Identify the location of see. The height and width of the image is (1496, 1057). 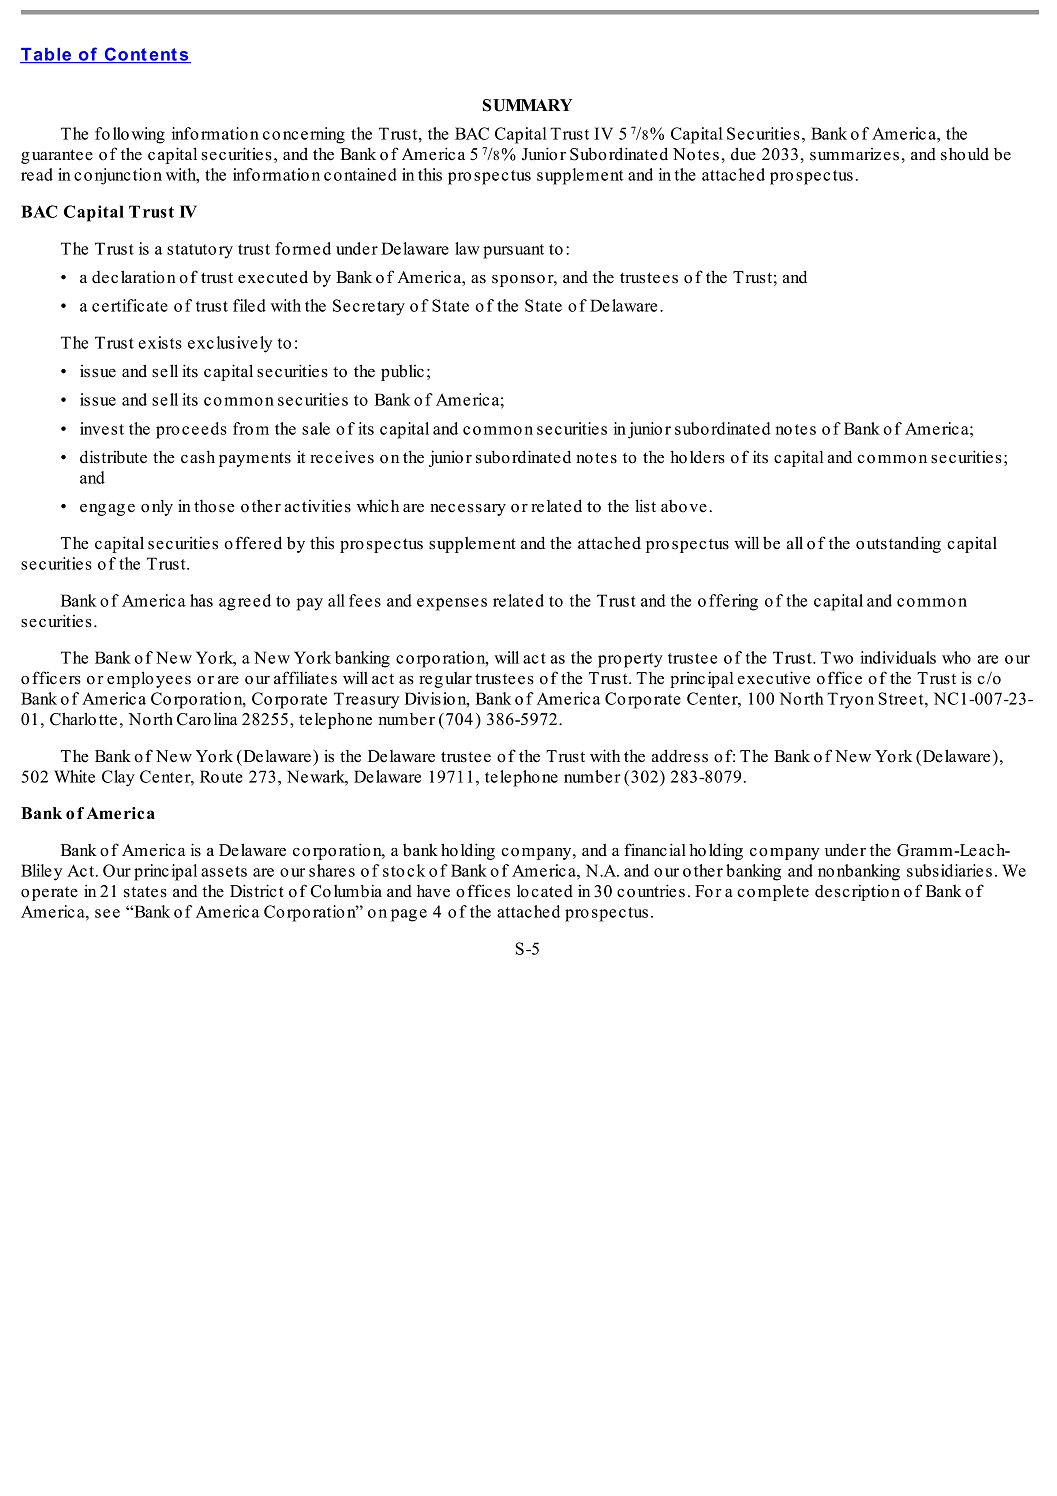
(107, 913).
